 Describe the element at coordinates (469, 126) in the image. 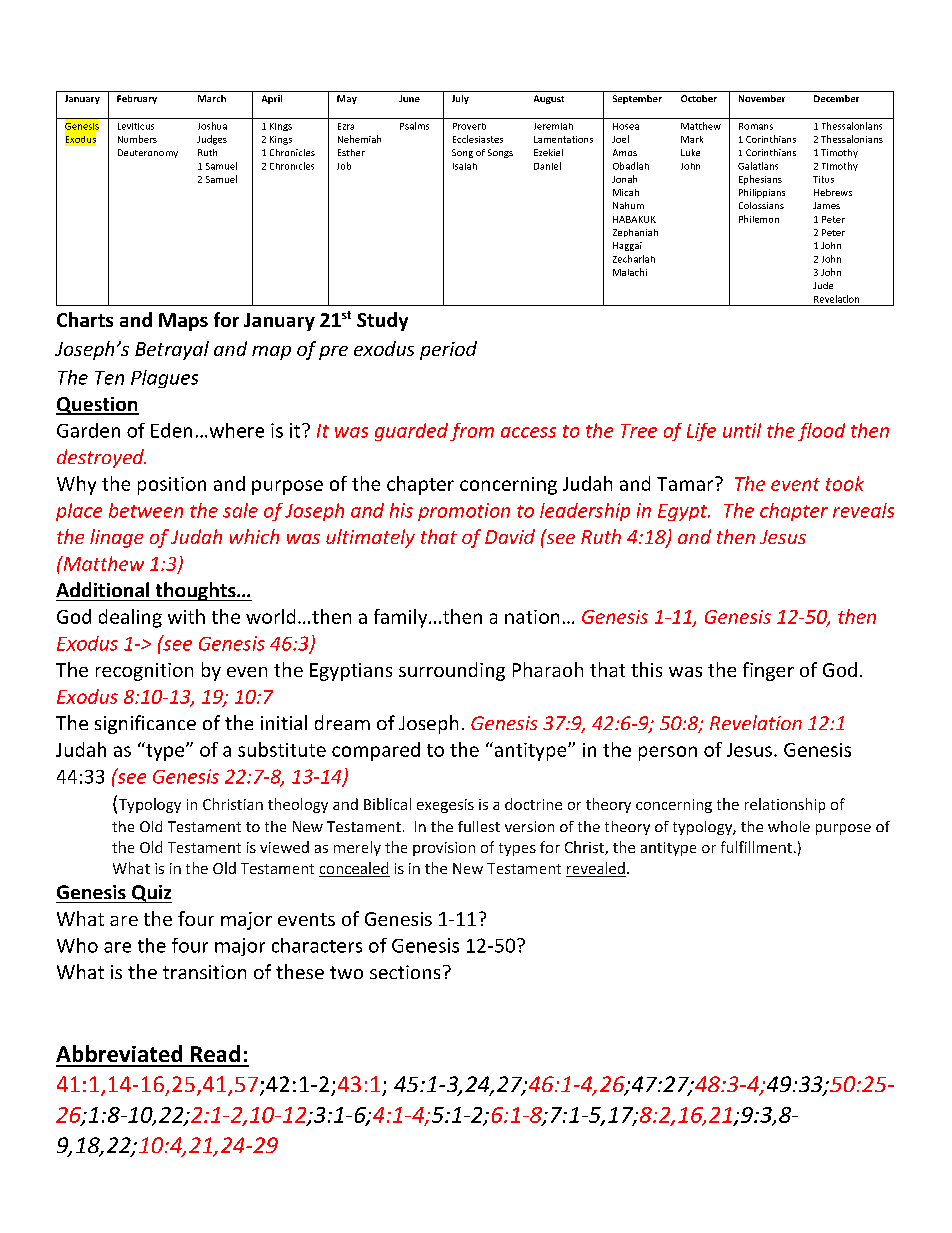

I see `Proverb` at that location.
